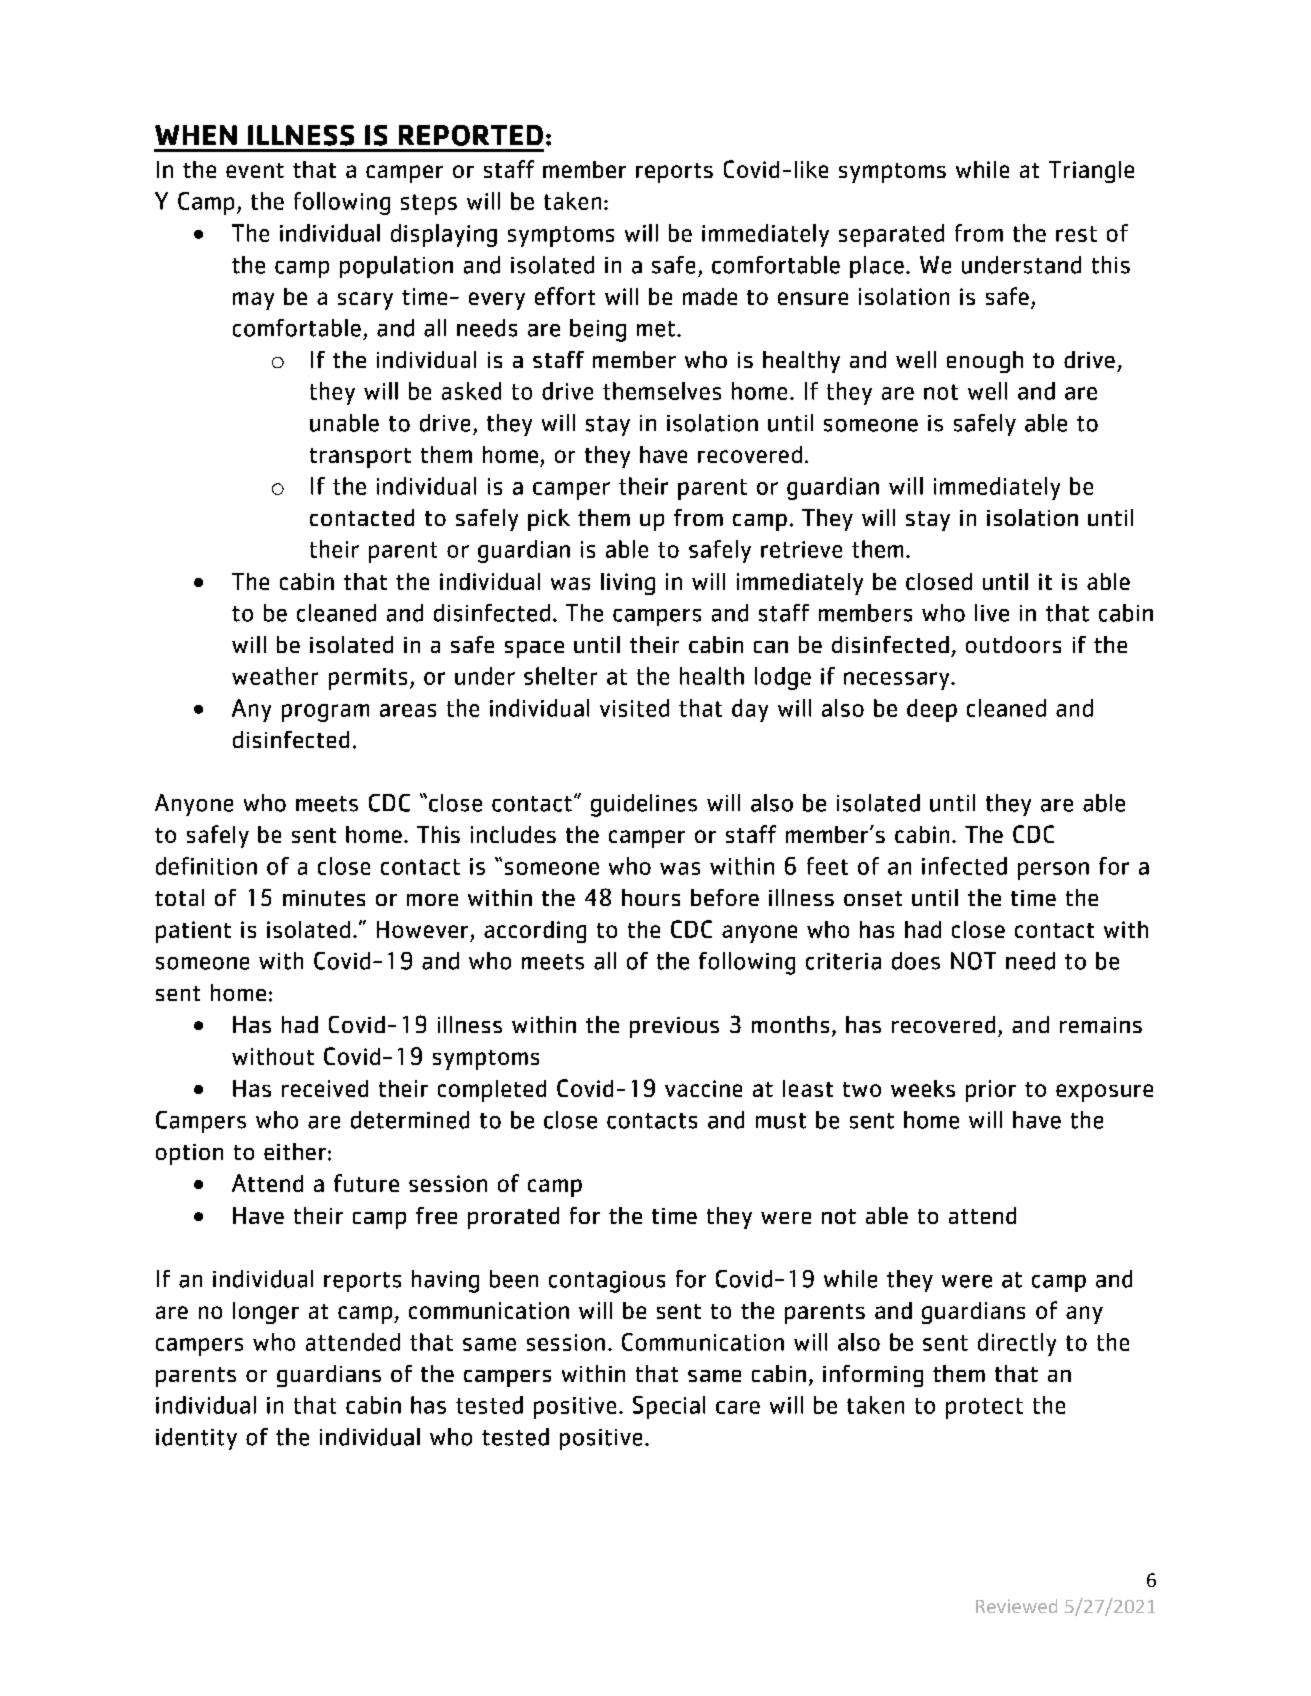  Describe the element at coordinates (255, 170) in the screenshot. I see `event` at that location.
